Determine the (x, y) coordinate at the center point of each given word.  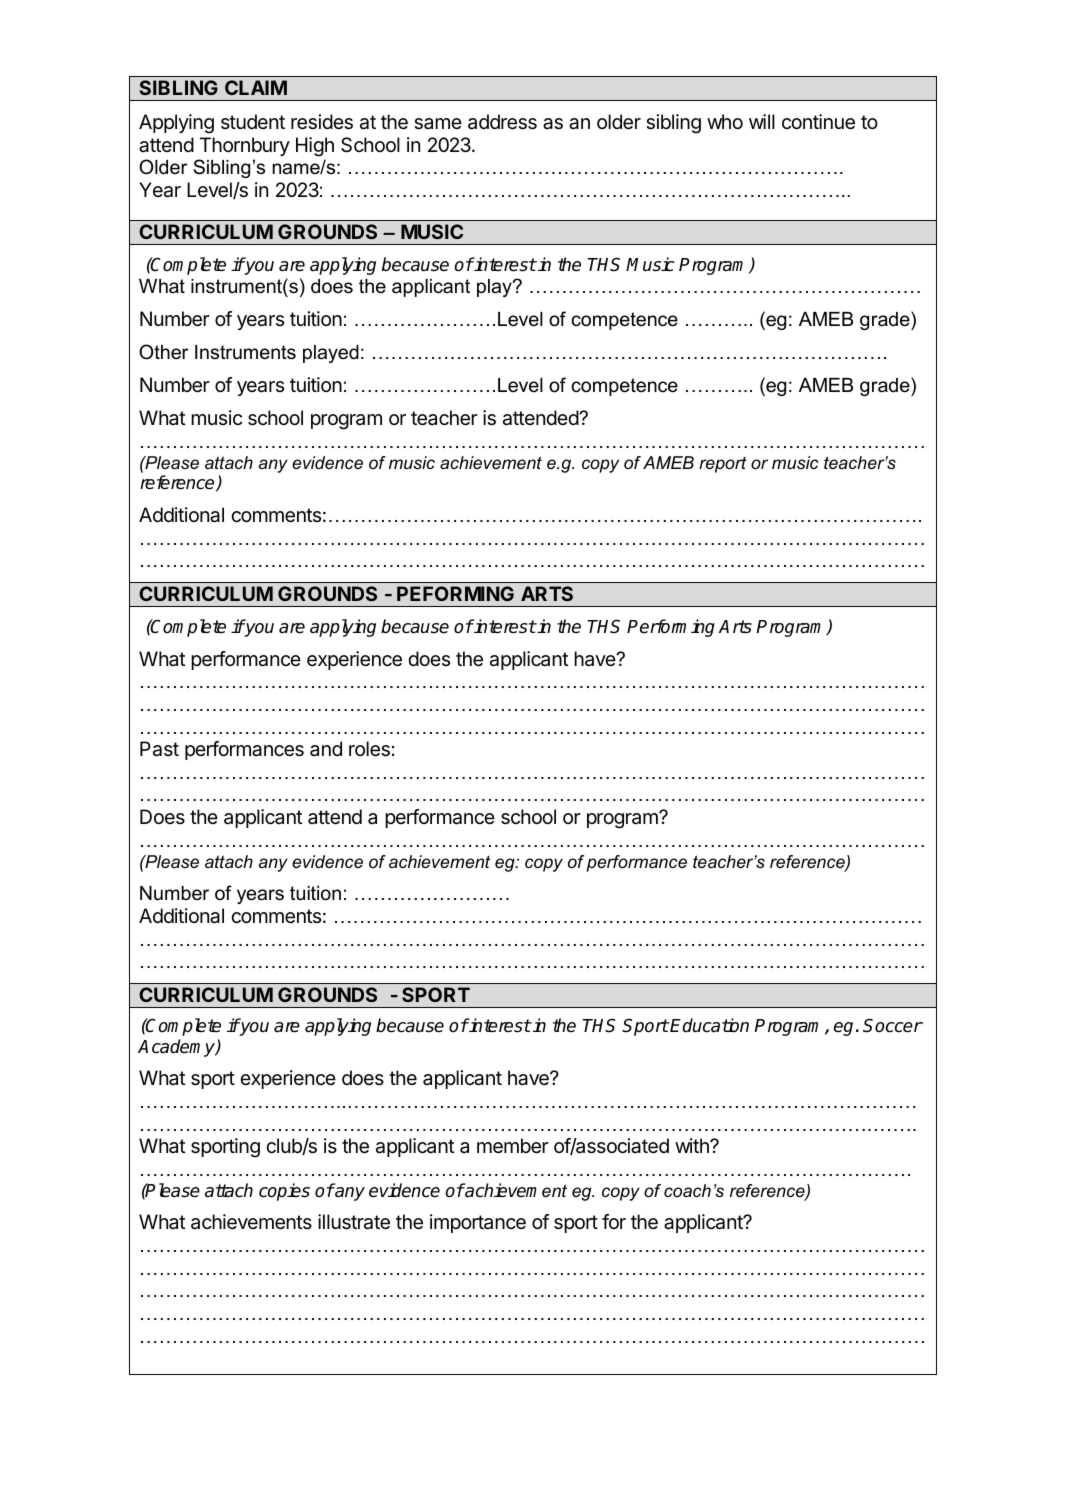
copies (284, 1192)
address (502, 122)
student (253, 121)
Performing (671, 628)
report (723, 464)
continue (818, 122)
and (326, 748)
